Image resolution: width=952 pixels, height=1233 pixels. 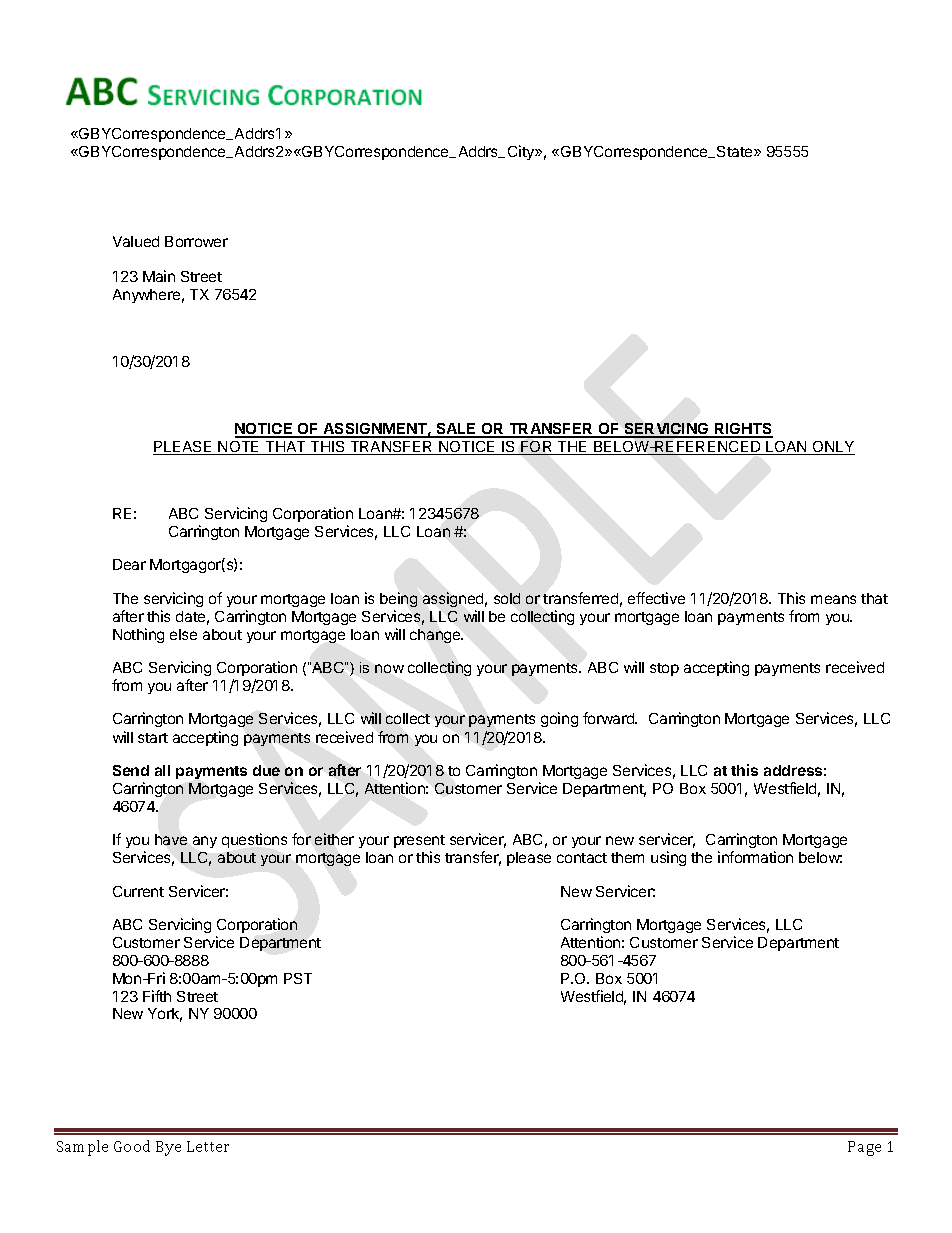 I want to click on start, so click(x=153, y=738).
